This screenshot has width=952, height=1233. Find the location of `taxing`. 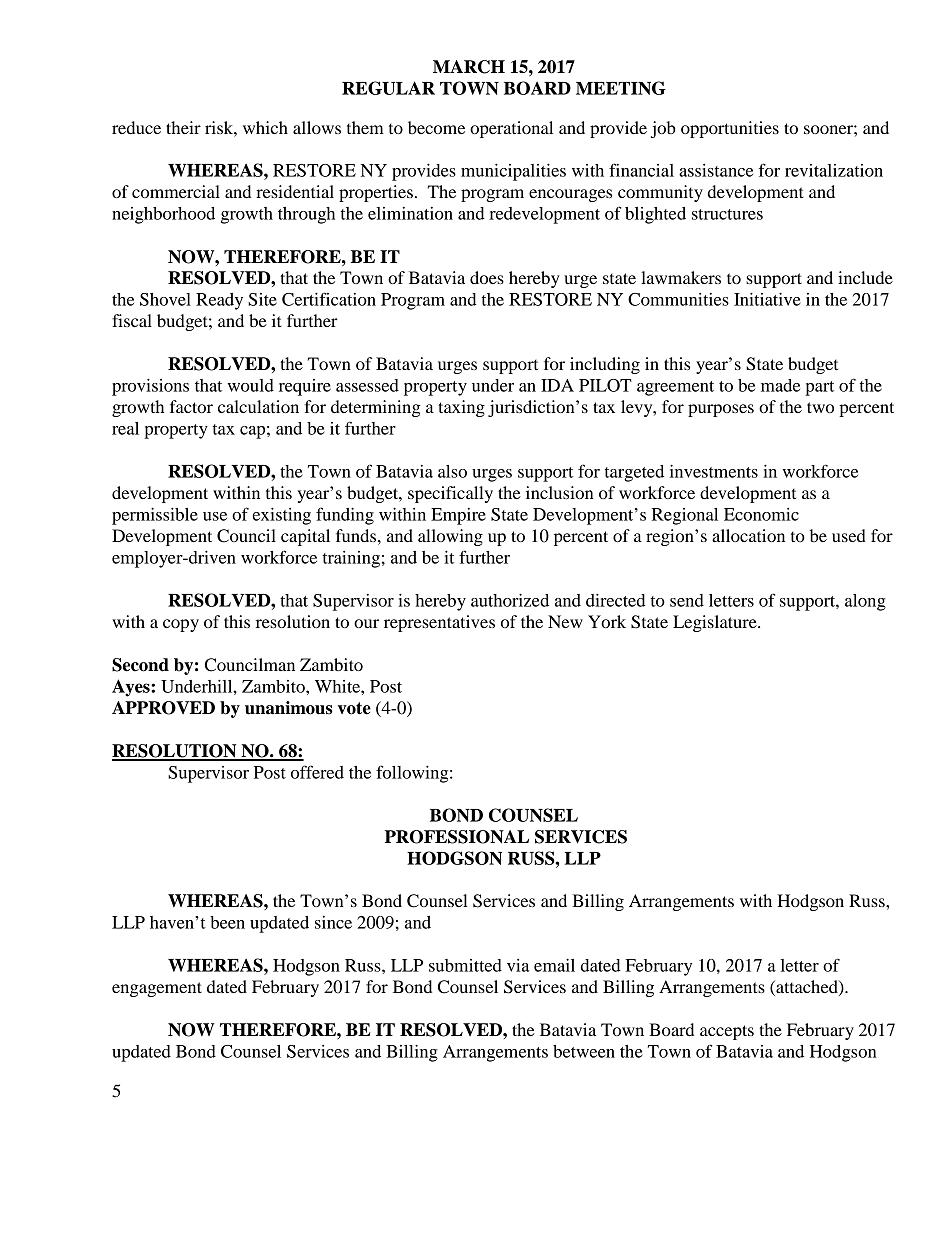

taxing is located at coordinates (461, 408).
